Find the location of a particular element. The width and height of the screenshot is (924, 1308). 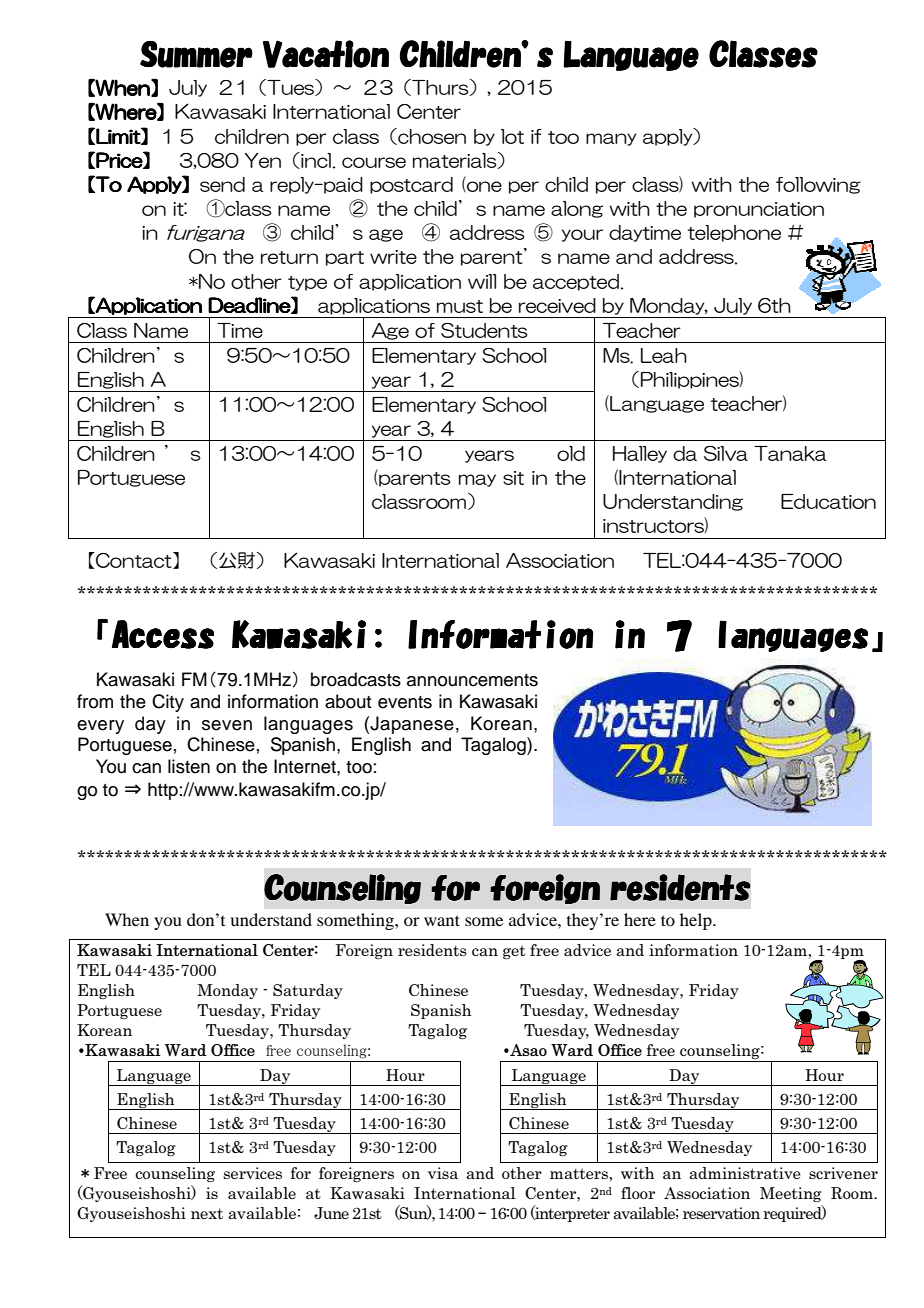

pronunciation is located at coordinates (759, 210).
